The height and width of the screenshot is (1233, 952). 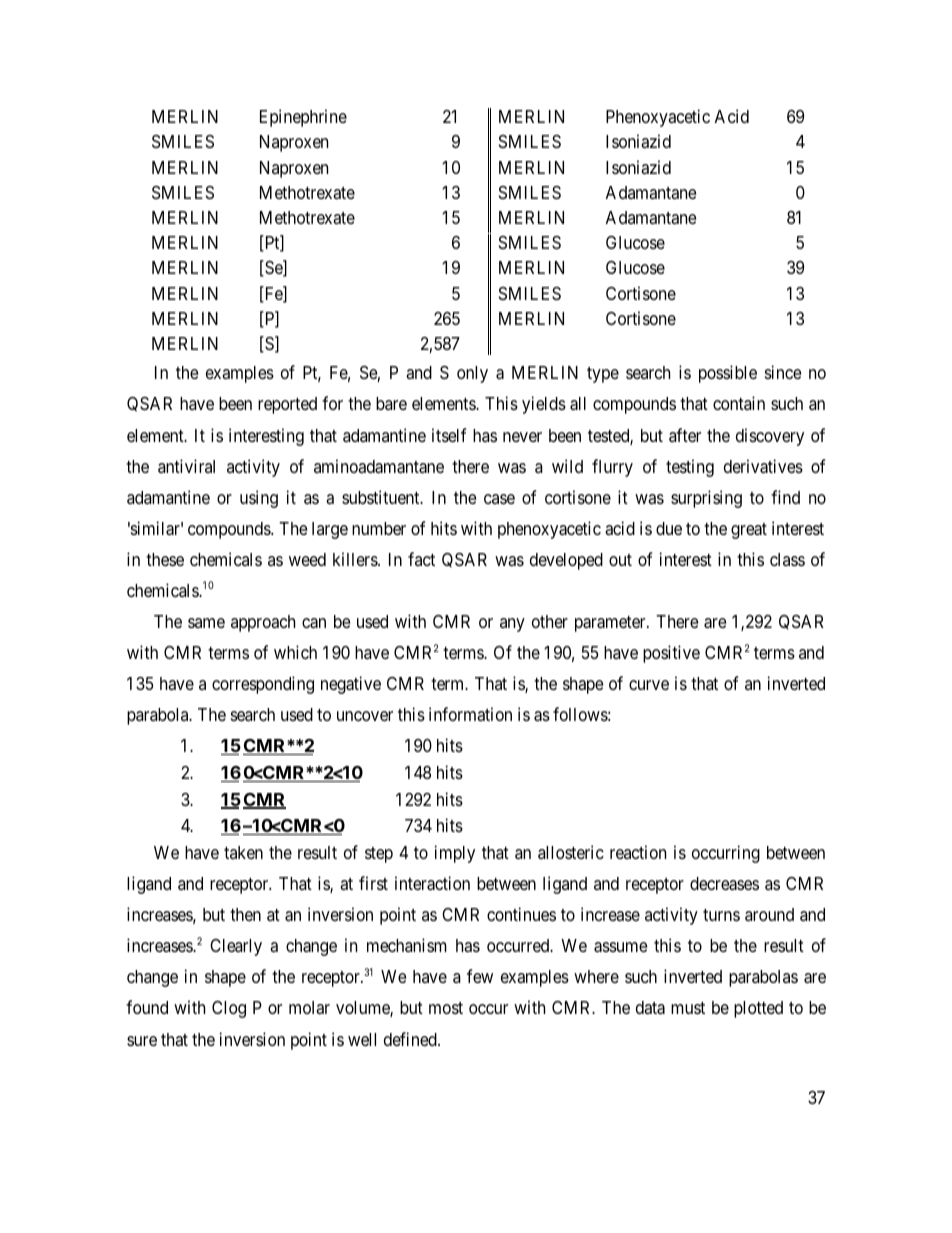 I want to click on Clog, so click(x=229, y=1009).
